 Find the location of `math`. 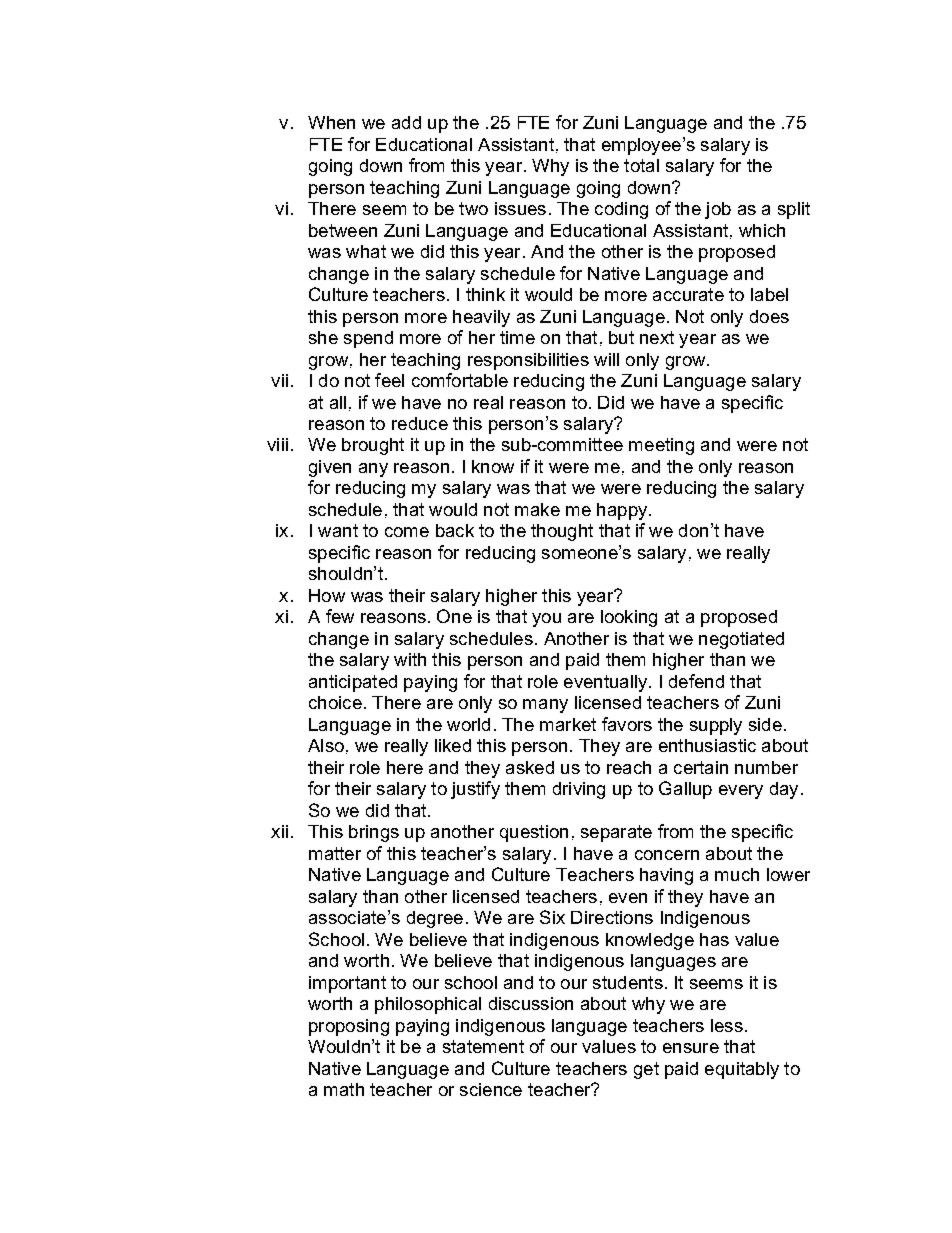

math is located at coordinates (344, 1089).
